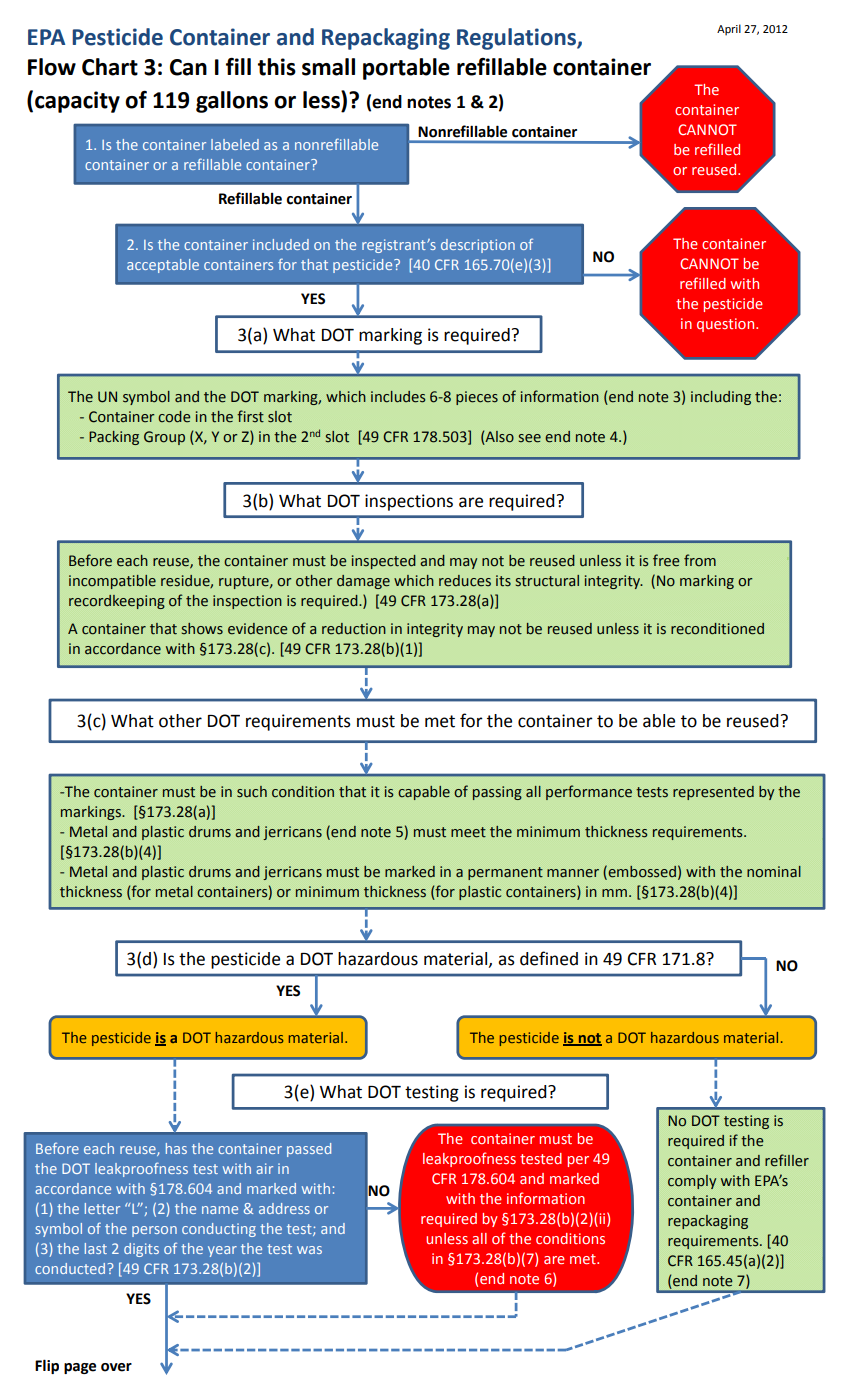  I want to click on incompatible, so click(112, 582).
